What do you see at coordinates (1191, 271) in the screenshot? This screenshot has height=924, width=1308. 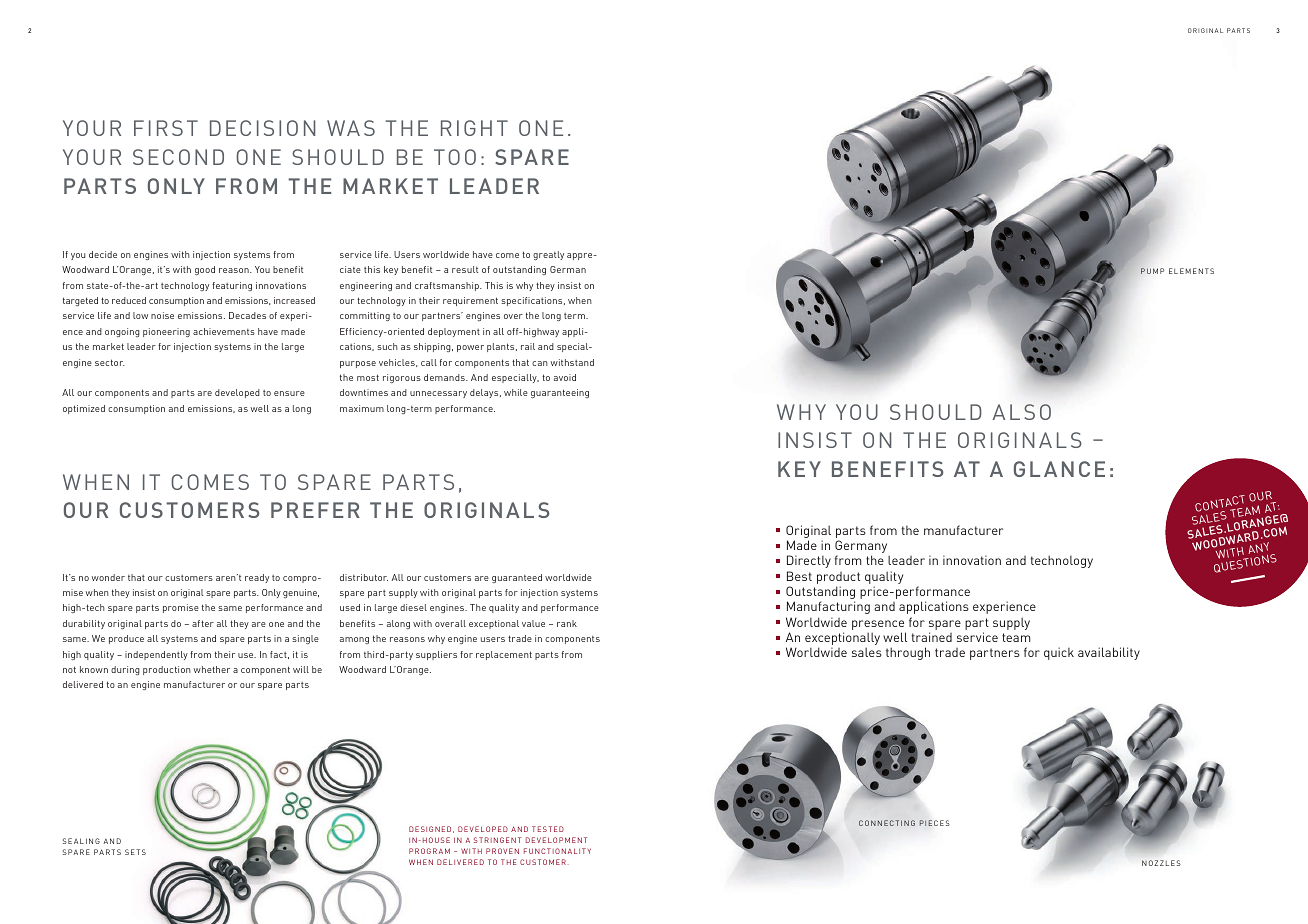 I see `ELEMENTS` at bounding box center [1191, 271].
